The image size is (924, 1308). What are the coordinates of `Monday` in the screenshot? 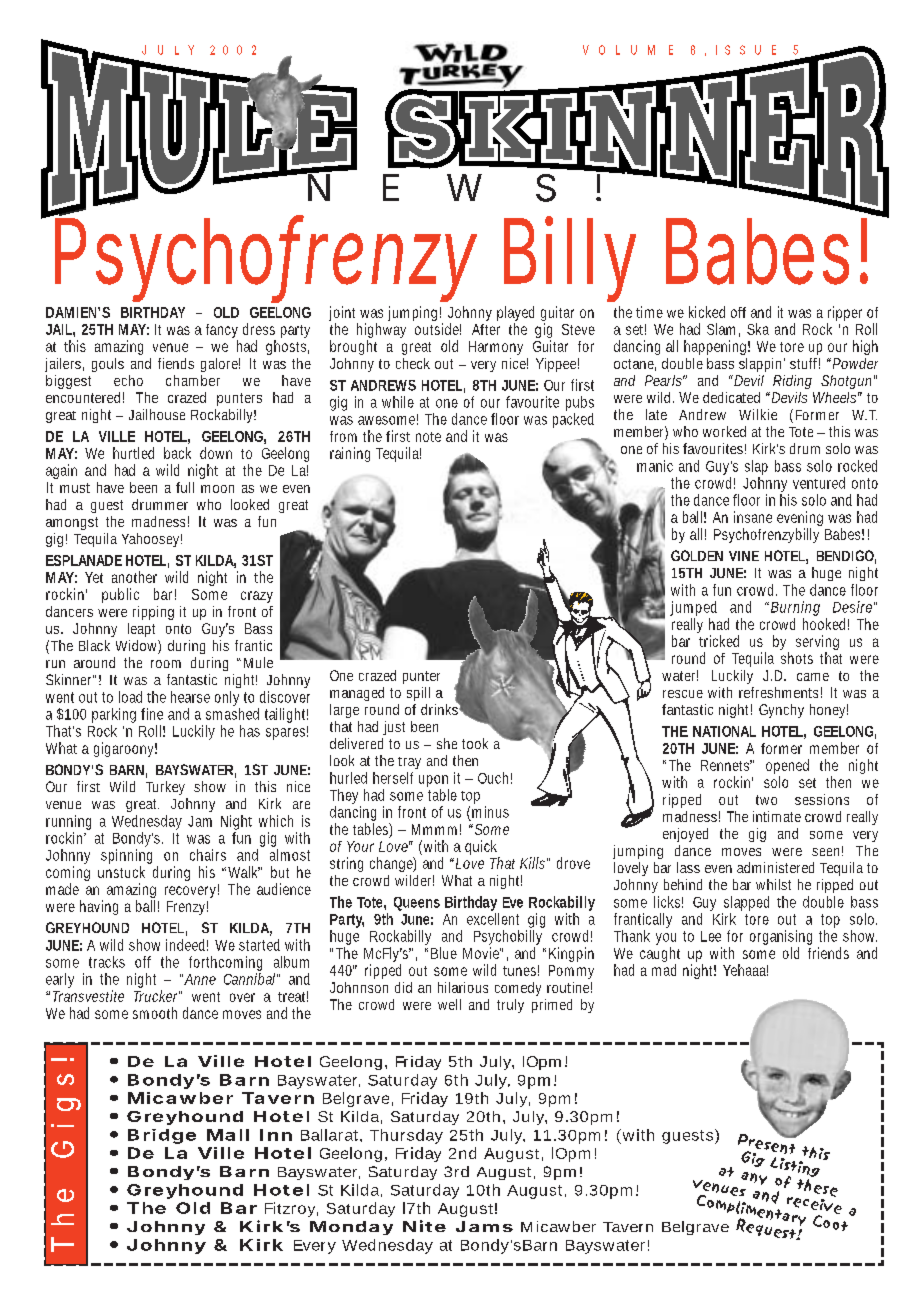 It's located at (351, 1228).
